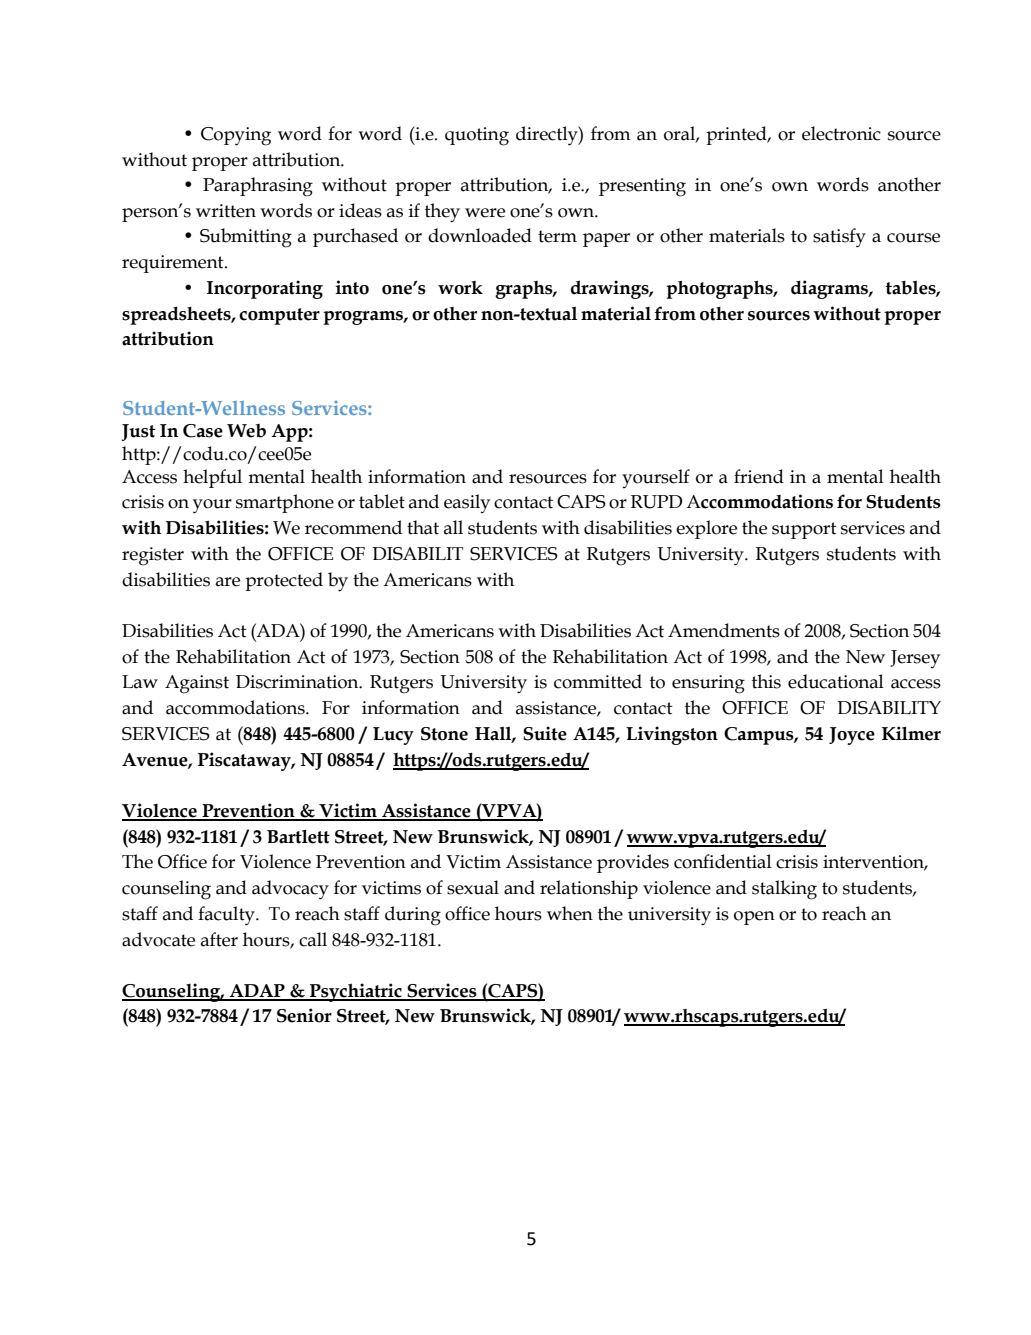 The image size is (1031, 1335). I want to click on Senior, so click(304, 1015).
